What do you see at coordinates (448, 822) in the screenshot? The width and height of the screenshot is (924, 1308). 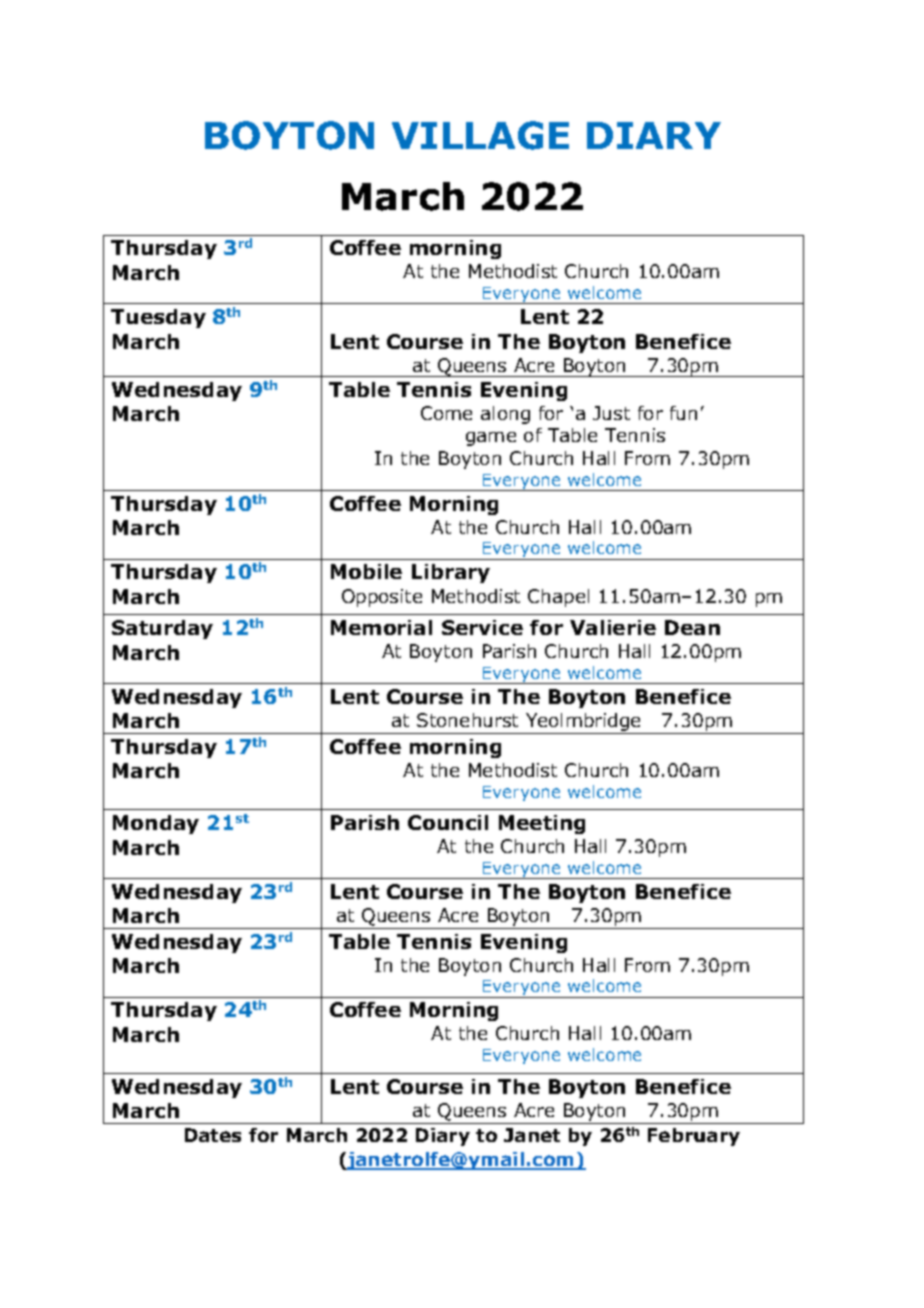 I see `Council` at bounding box center [448, 822].
